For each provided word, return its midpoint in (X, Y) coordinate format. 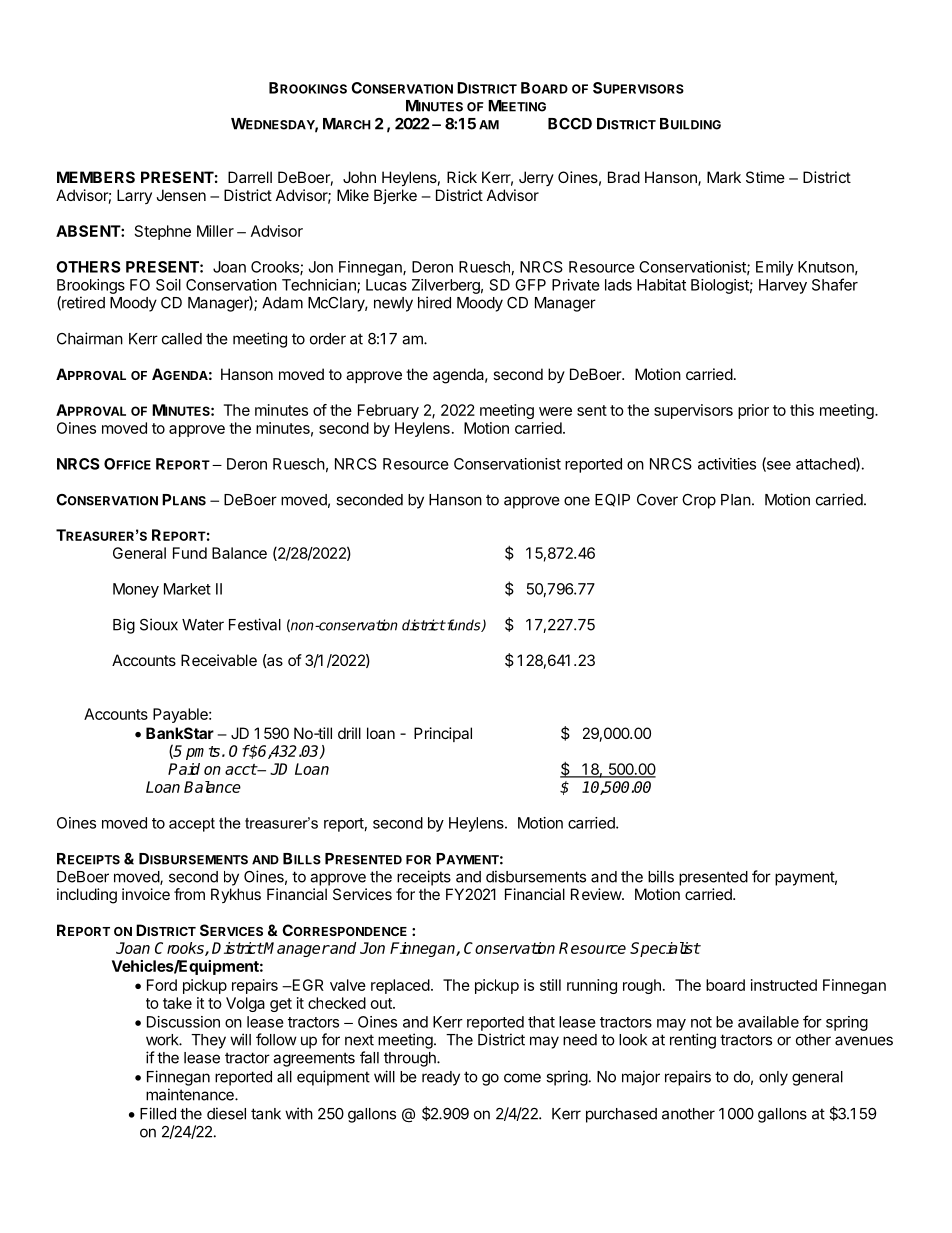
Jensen (181, 195)
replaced (400, 986)
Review (597, 894)
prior (753, 411)
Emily (774, 268)
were (555, 411)
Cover (657, 500)
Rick (462, 177)
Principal (443, 734)
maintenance (191, 1094)
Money (136, 590)
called (182, 339)
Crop (699, 501)
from (189, 894)
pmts (203, 753)
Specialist (665, 949)
